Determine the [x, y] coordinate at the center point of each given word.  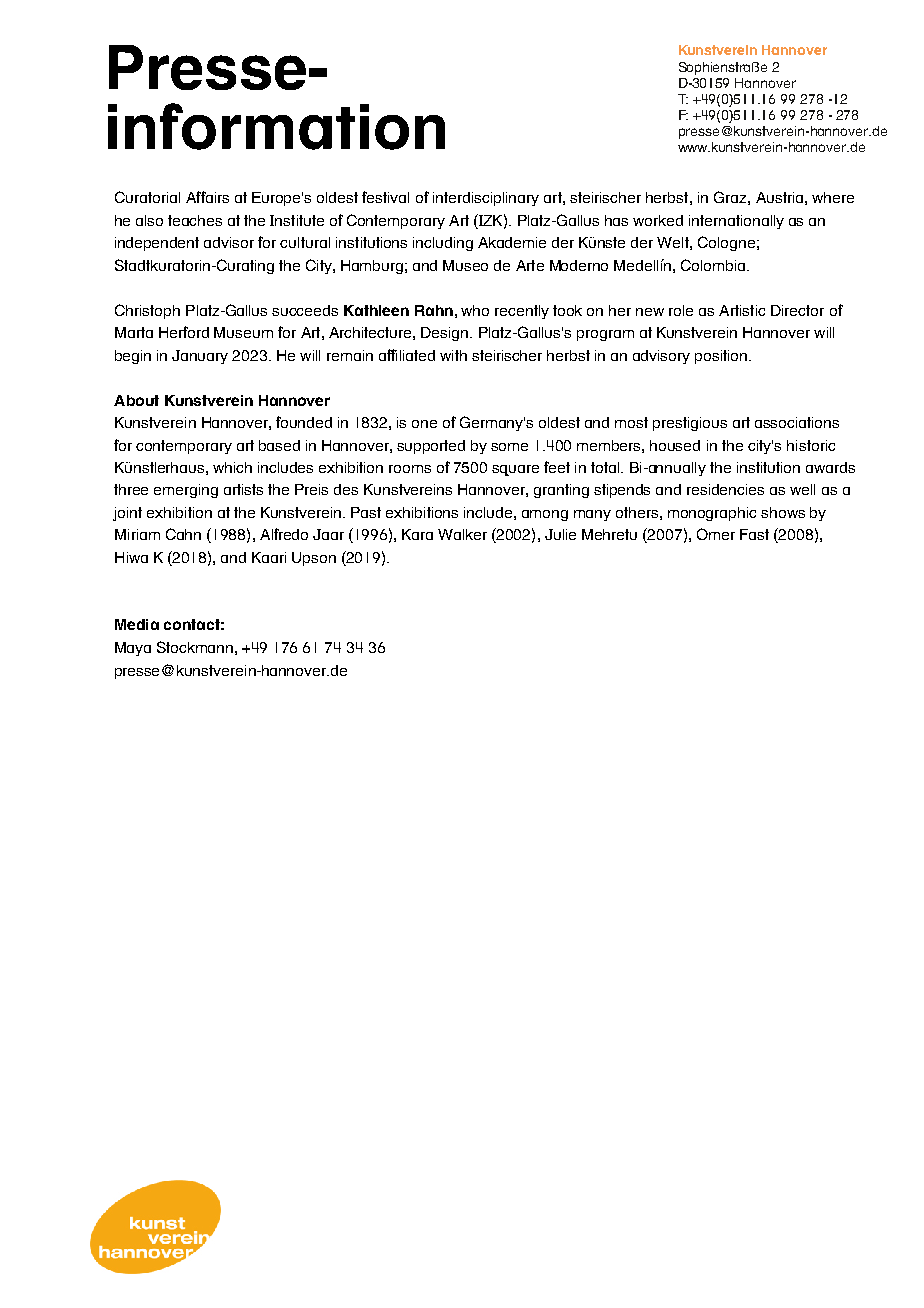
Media [137, 624]
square [515, 470]
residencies [725, 489]
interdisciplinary [486, 199]
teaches [195, 220]
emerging [186, 491]
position [722, 357]
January [200, 357]
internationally [736, 222]
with [453, 355]
